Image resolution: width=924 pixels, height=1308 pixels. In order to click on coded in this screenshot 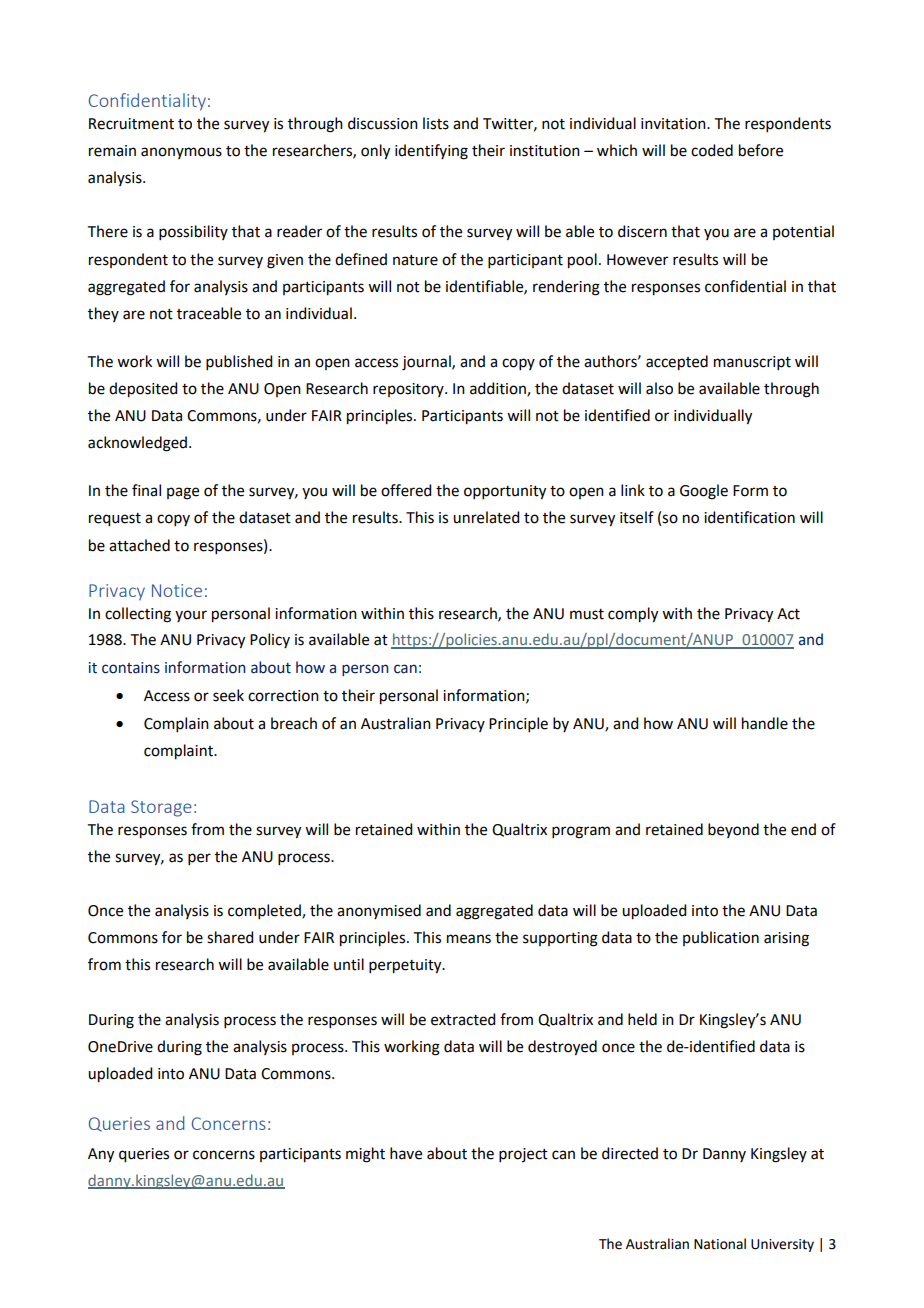, I will do `click(712, 150)`.
